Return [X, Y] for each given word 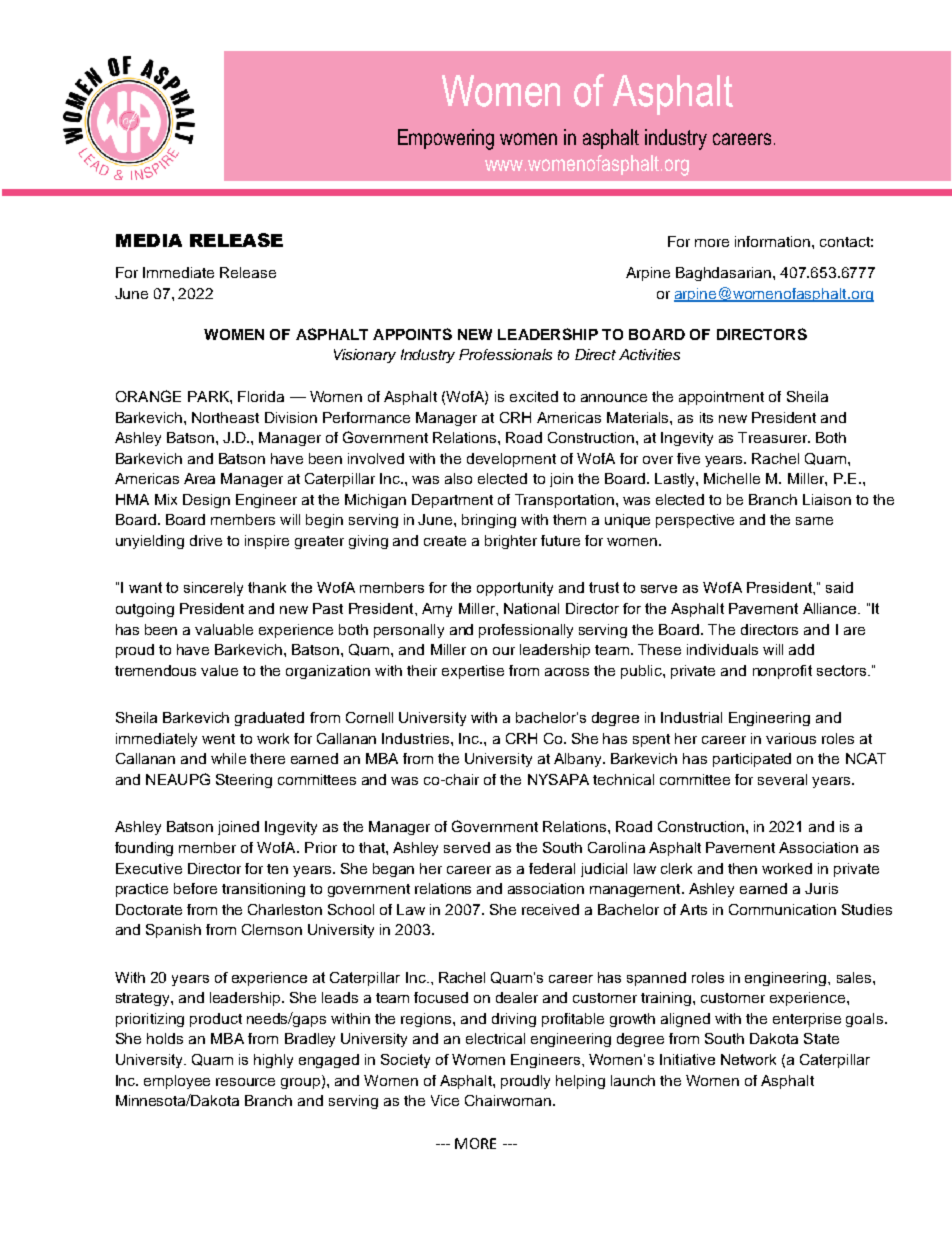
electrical [495, 1038]
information [774, 241]
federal [552, 868]
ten [277, 869]
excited [534, 396]
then [742, 868]
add [801, 649]
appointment [721, 398]
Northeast [225, 417]
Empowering [446, 139]
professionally [526, 631]
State [821, 1038]
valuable [224, 629]
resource [245, 1082]
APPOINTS [412, 334]
